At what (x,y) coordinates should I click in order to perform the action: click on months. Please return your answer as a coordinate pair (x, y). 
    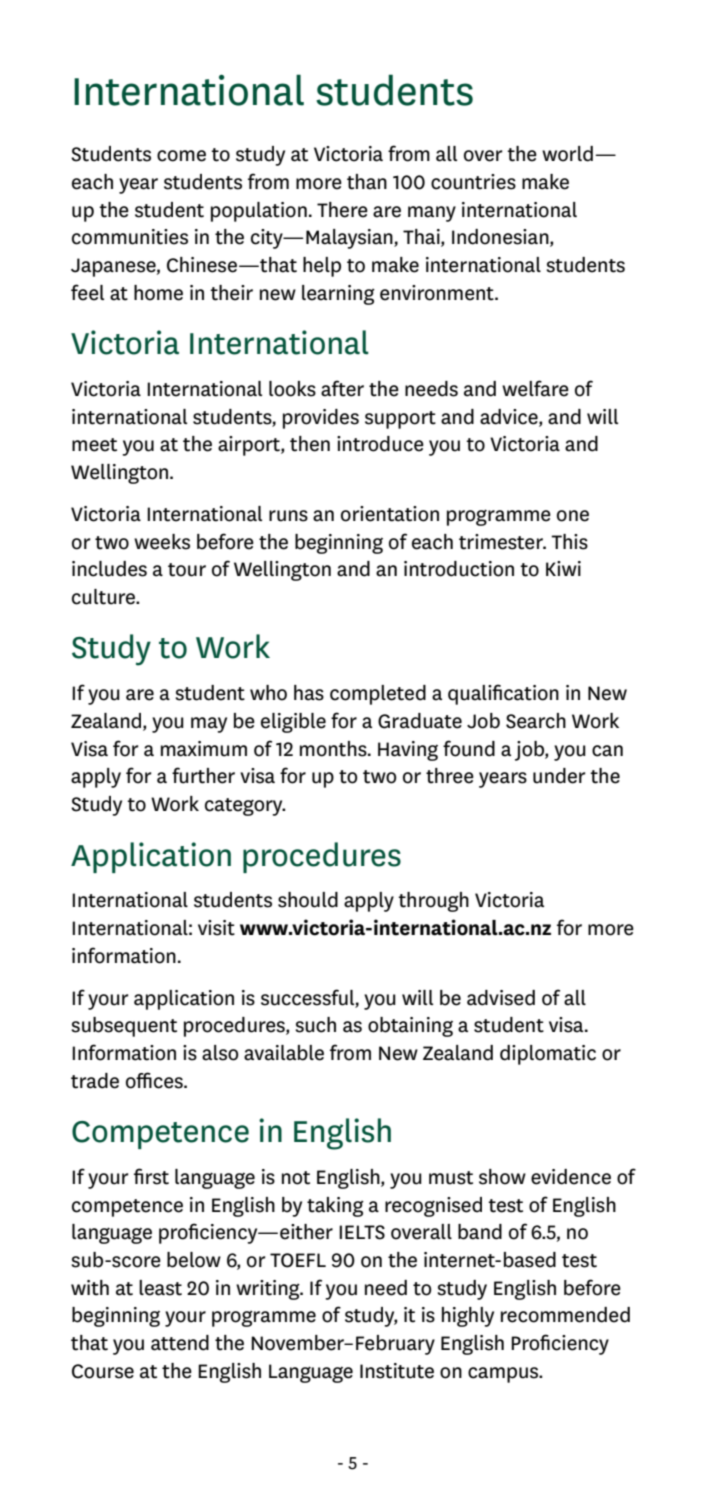
    Looking at the image, I should click on (334, 749).
